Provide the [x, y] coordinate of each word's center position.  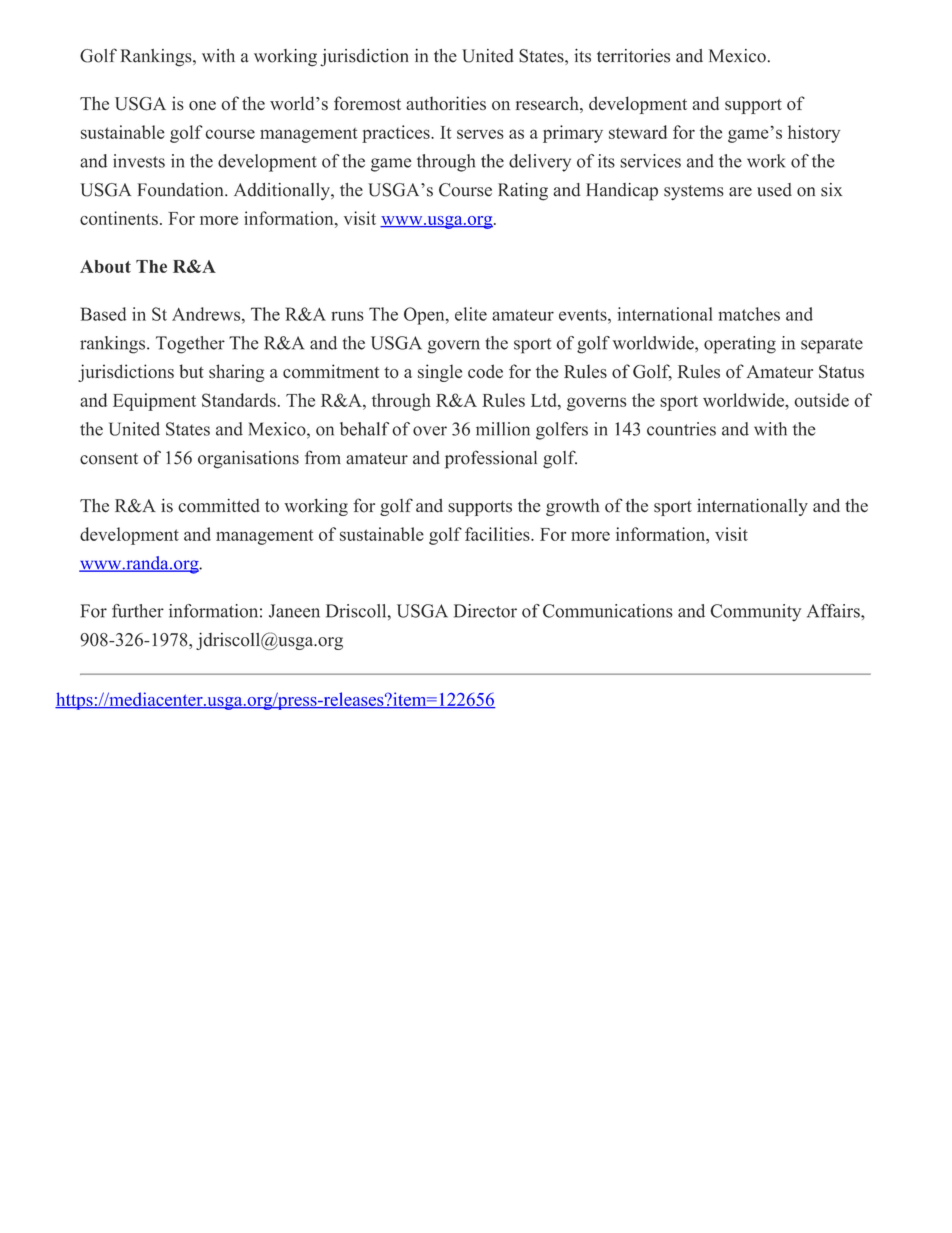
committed [219, 506]
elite [471, 314]
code [485, 371]
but [191, 371]
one [202, 106]
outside [821, 400]
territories [633, 56]
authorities [446, 103]
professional [491, 459]
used [774, 190]
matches [749, 314]
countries [681, 429]
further [138, 611]
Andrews [207, 314]
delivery [540, 163]
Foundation [182, 190]
